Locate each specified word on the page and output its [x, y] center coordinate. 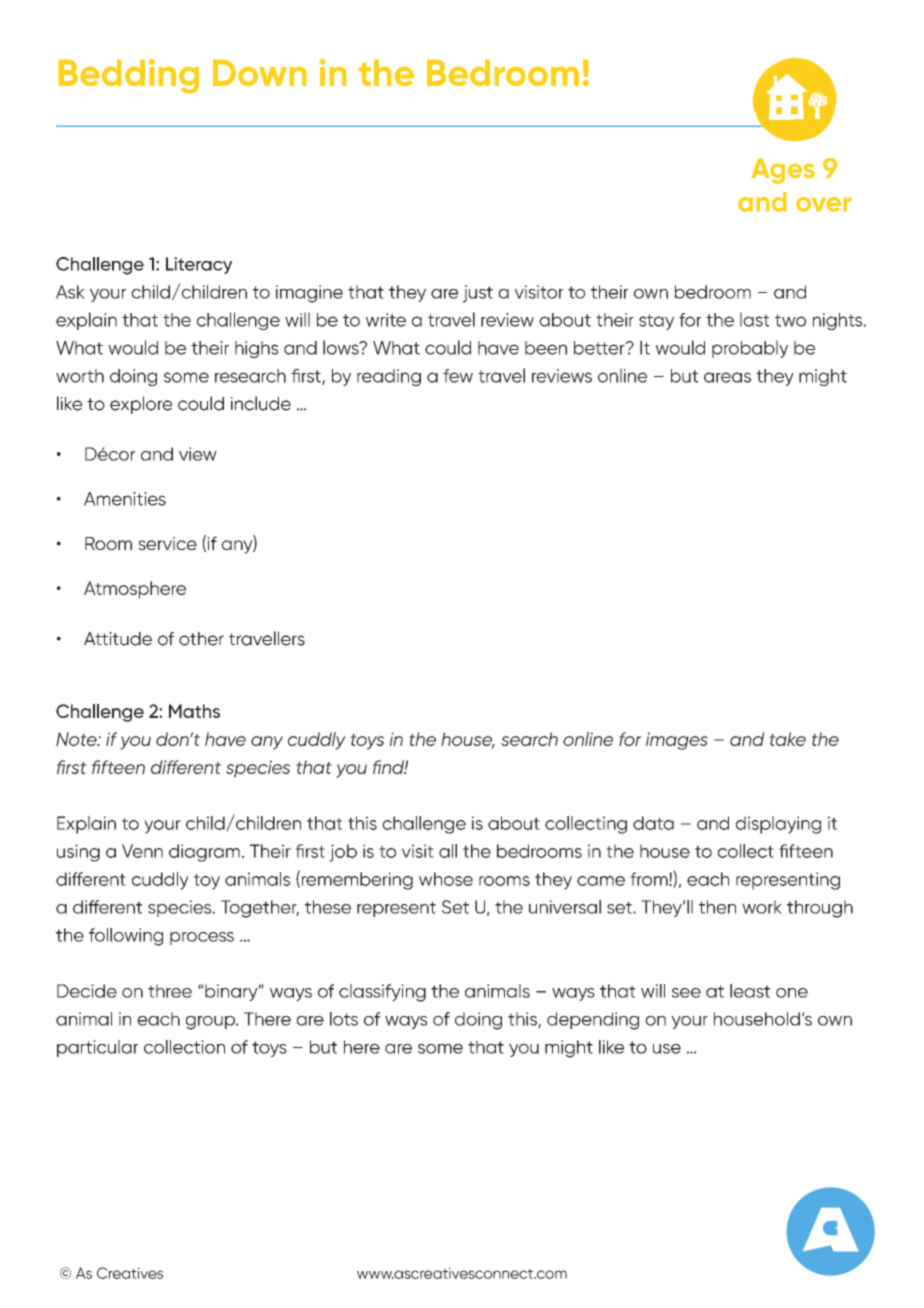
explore [141, 405]
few [458, 376]
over [823, 204]
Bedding [129, 76]
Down [259, 73]
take [787, 739]
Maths [194, 711]
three [170, 991]
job [343, 853]
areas [727, 377]
